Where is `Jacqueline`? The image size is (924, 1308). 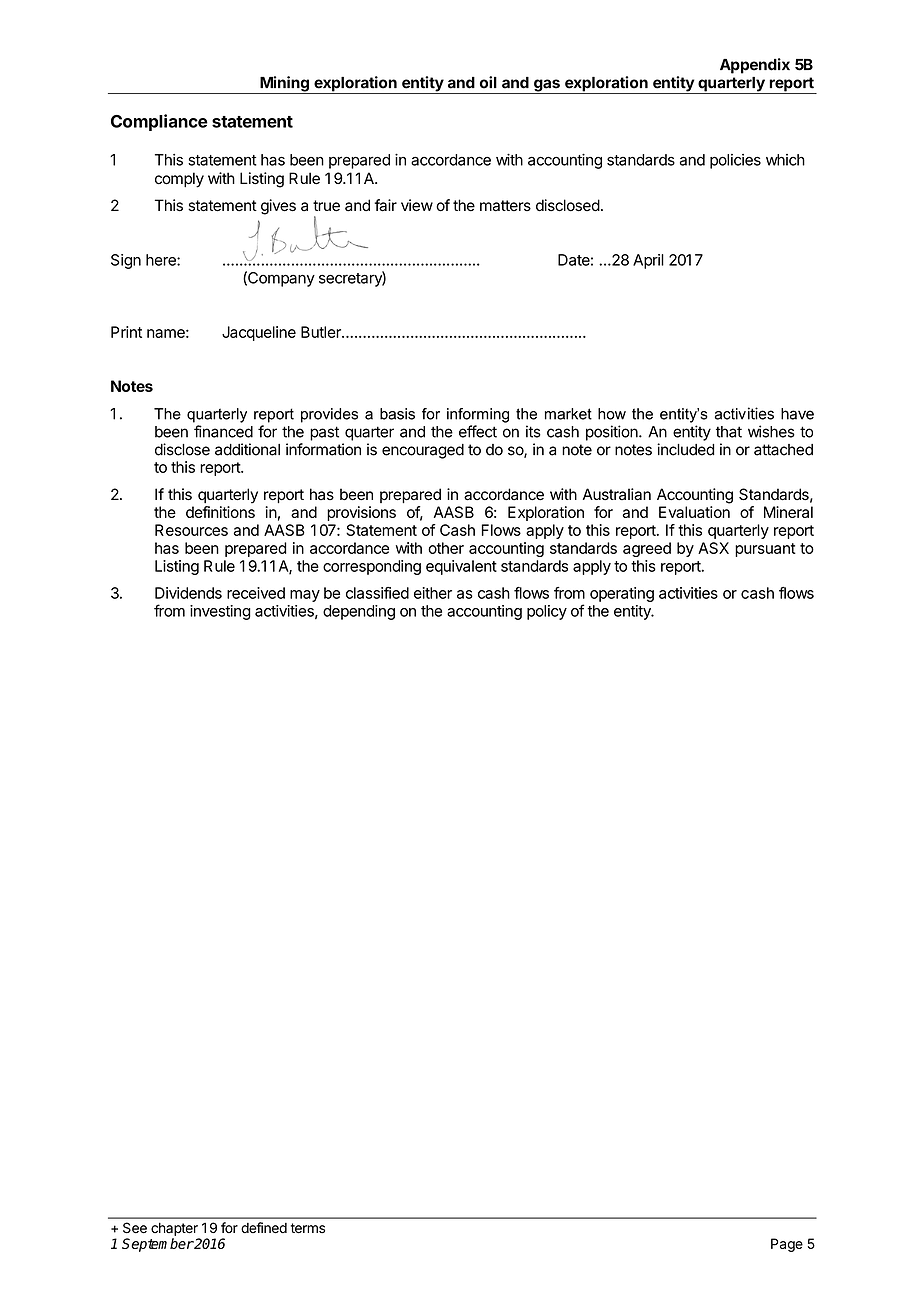 Jacqueline is located at coordinates (259, 333).
